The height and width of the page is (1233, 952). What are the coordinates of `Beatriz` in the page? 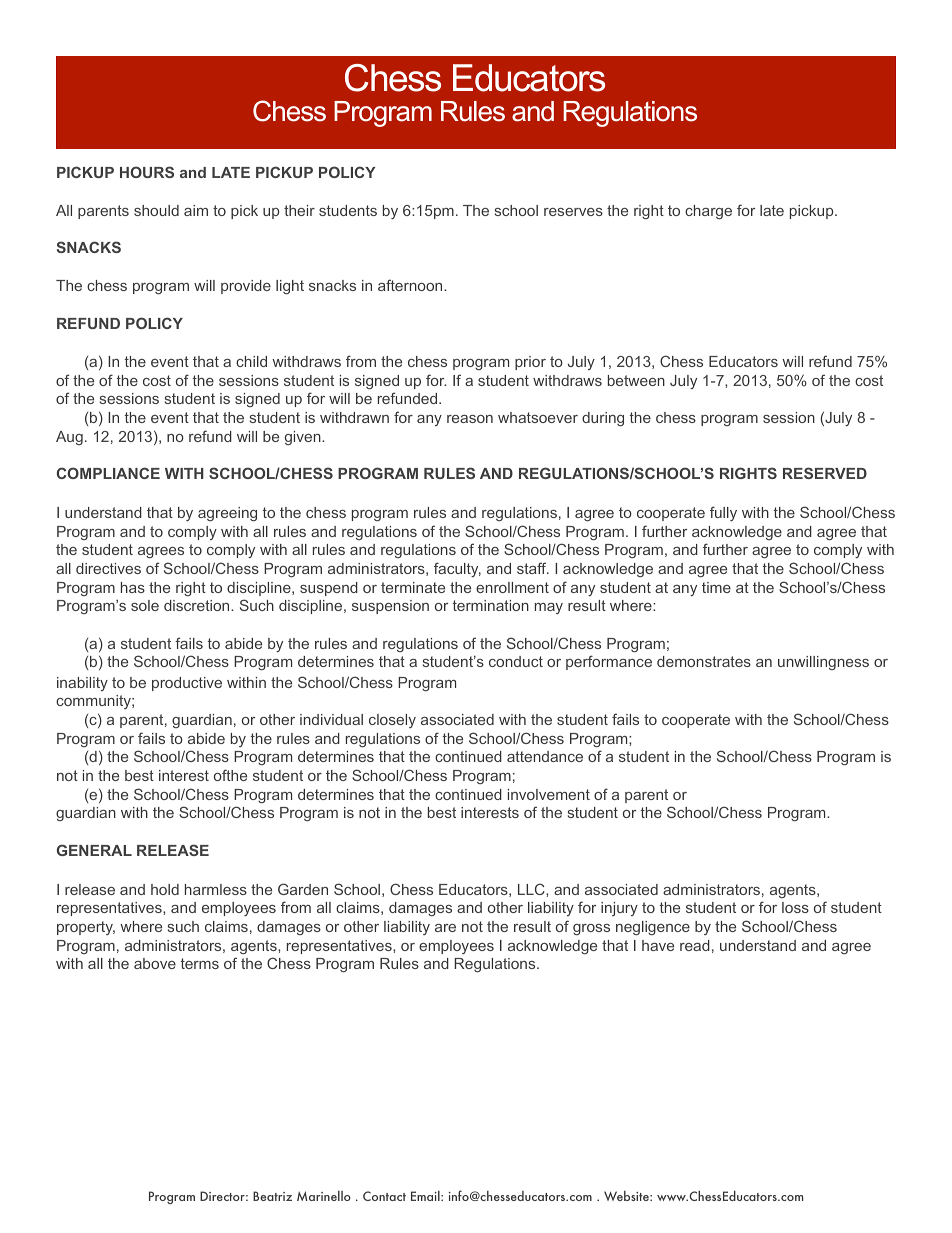 It's located at (272, 1196).
